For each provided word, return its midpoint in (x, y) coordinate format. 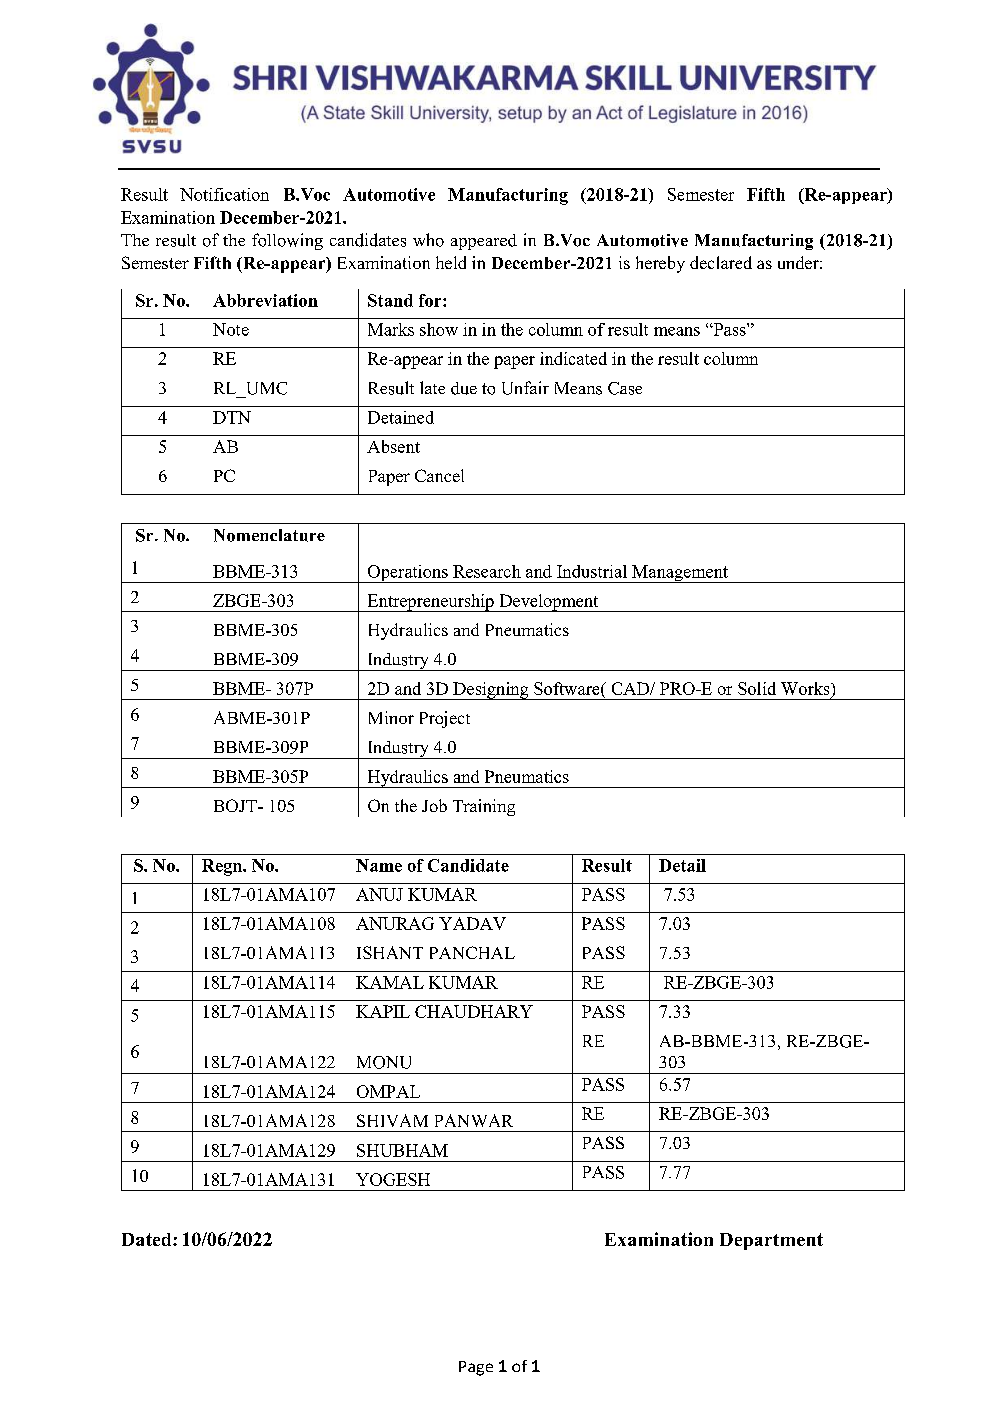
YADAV (472, 923)
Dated (148, 1239)
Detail (682, 865)
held (451, 262)
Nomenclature (269, 535)
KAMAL (390, 982)
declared (721, 262)
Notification (224, 194)
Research (487, 571)
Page (476, 1368)
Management (680, 574)
